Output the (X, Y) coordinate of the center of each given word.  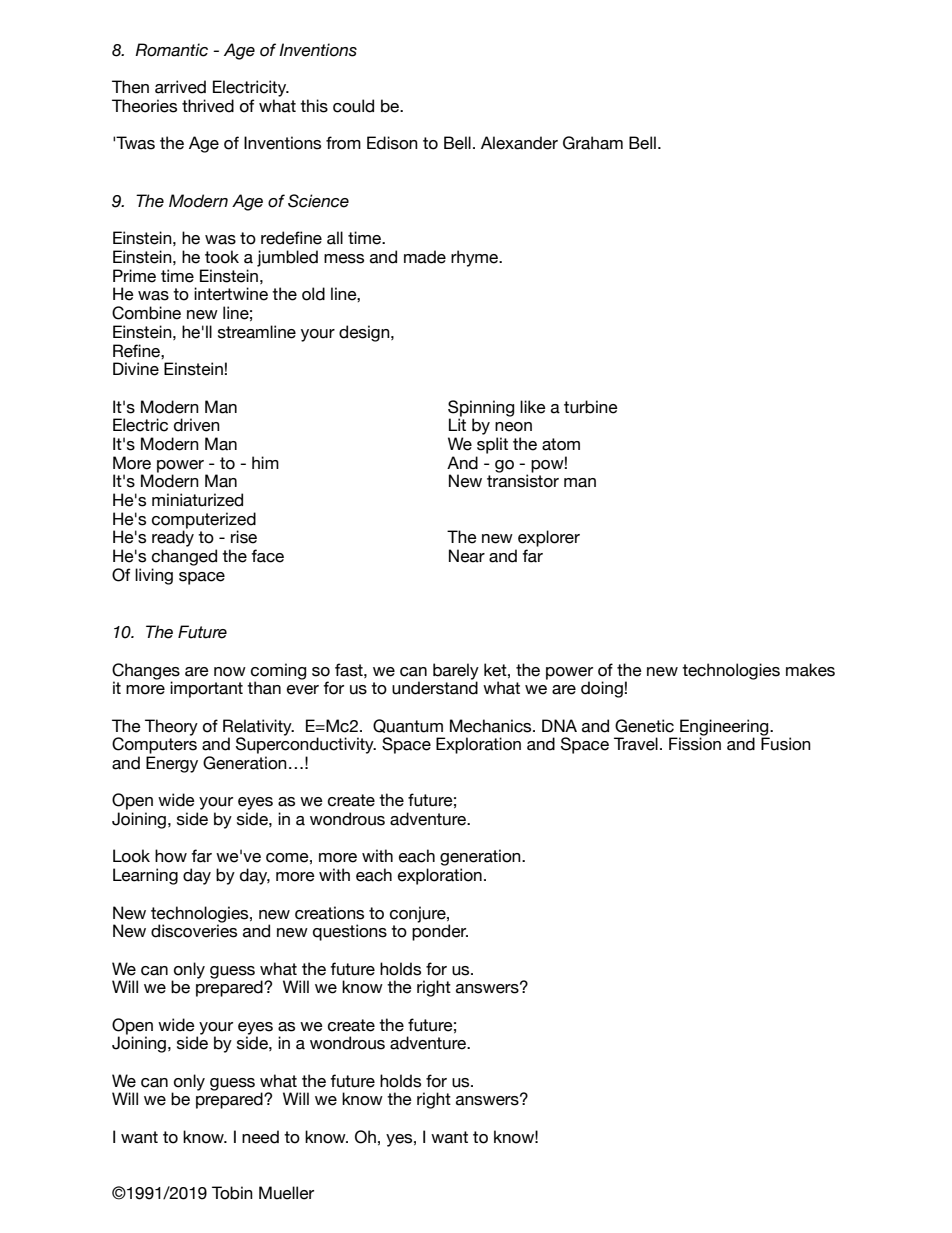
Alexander (519, 143)
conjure (419, 914)
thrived (208, 106)
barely (456, 672)
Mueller (286, 1193)
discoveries (194, 931)
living (154, 576)
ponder (440, 932)
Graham (593, 143)
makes (810, 670)
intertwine (231, 294)
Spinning (481, 409)
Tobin (232, 1193)
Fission (695, 744)
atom (561, 444)
